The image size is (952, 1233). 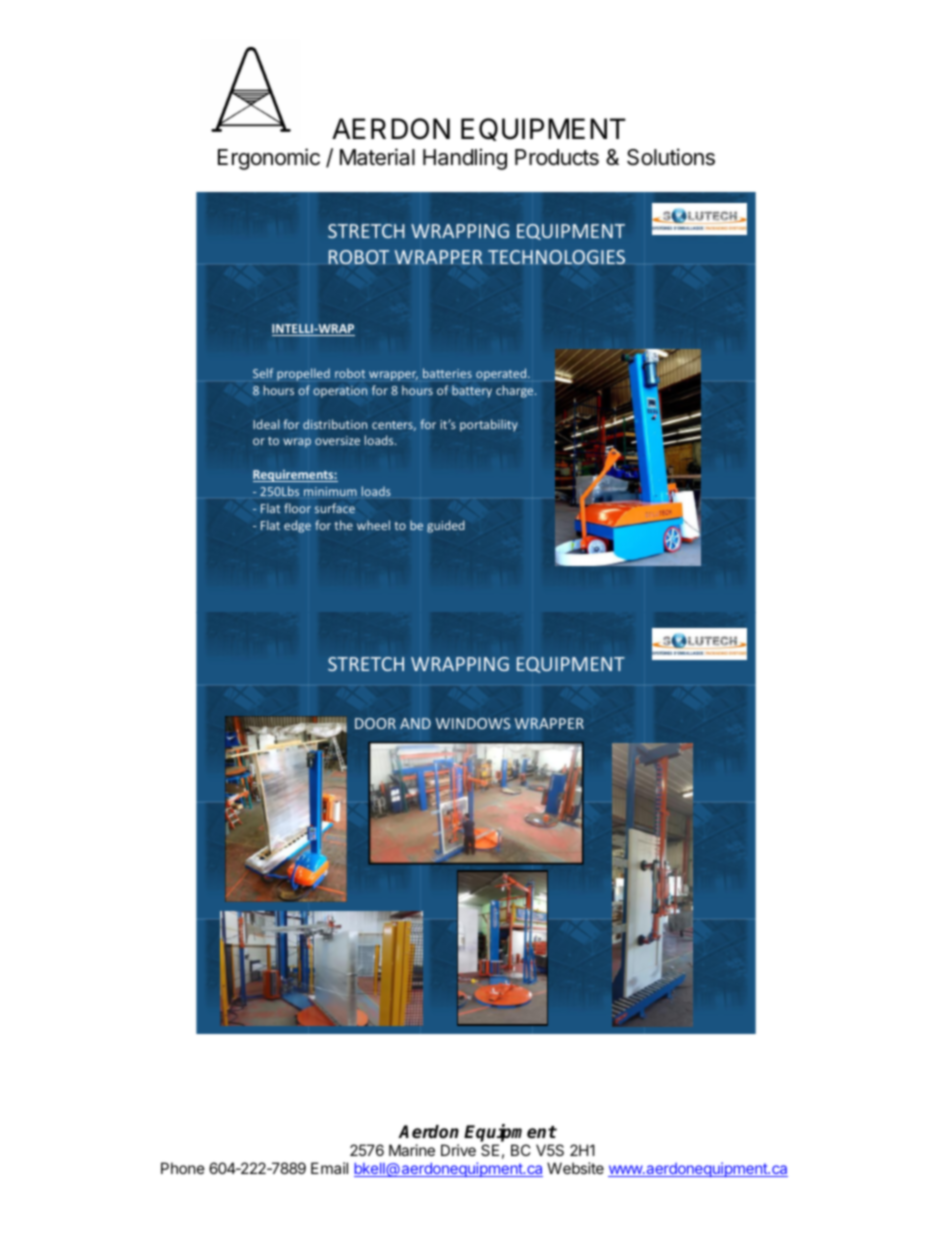 I want to click on portability, so click(x=489, y=425).
